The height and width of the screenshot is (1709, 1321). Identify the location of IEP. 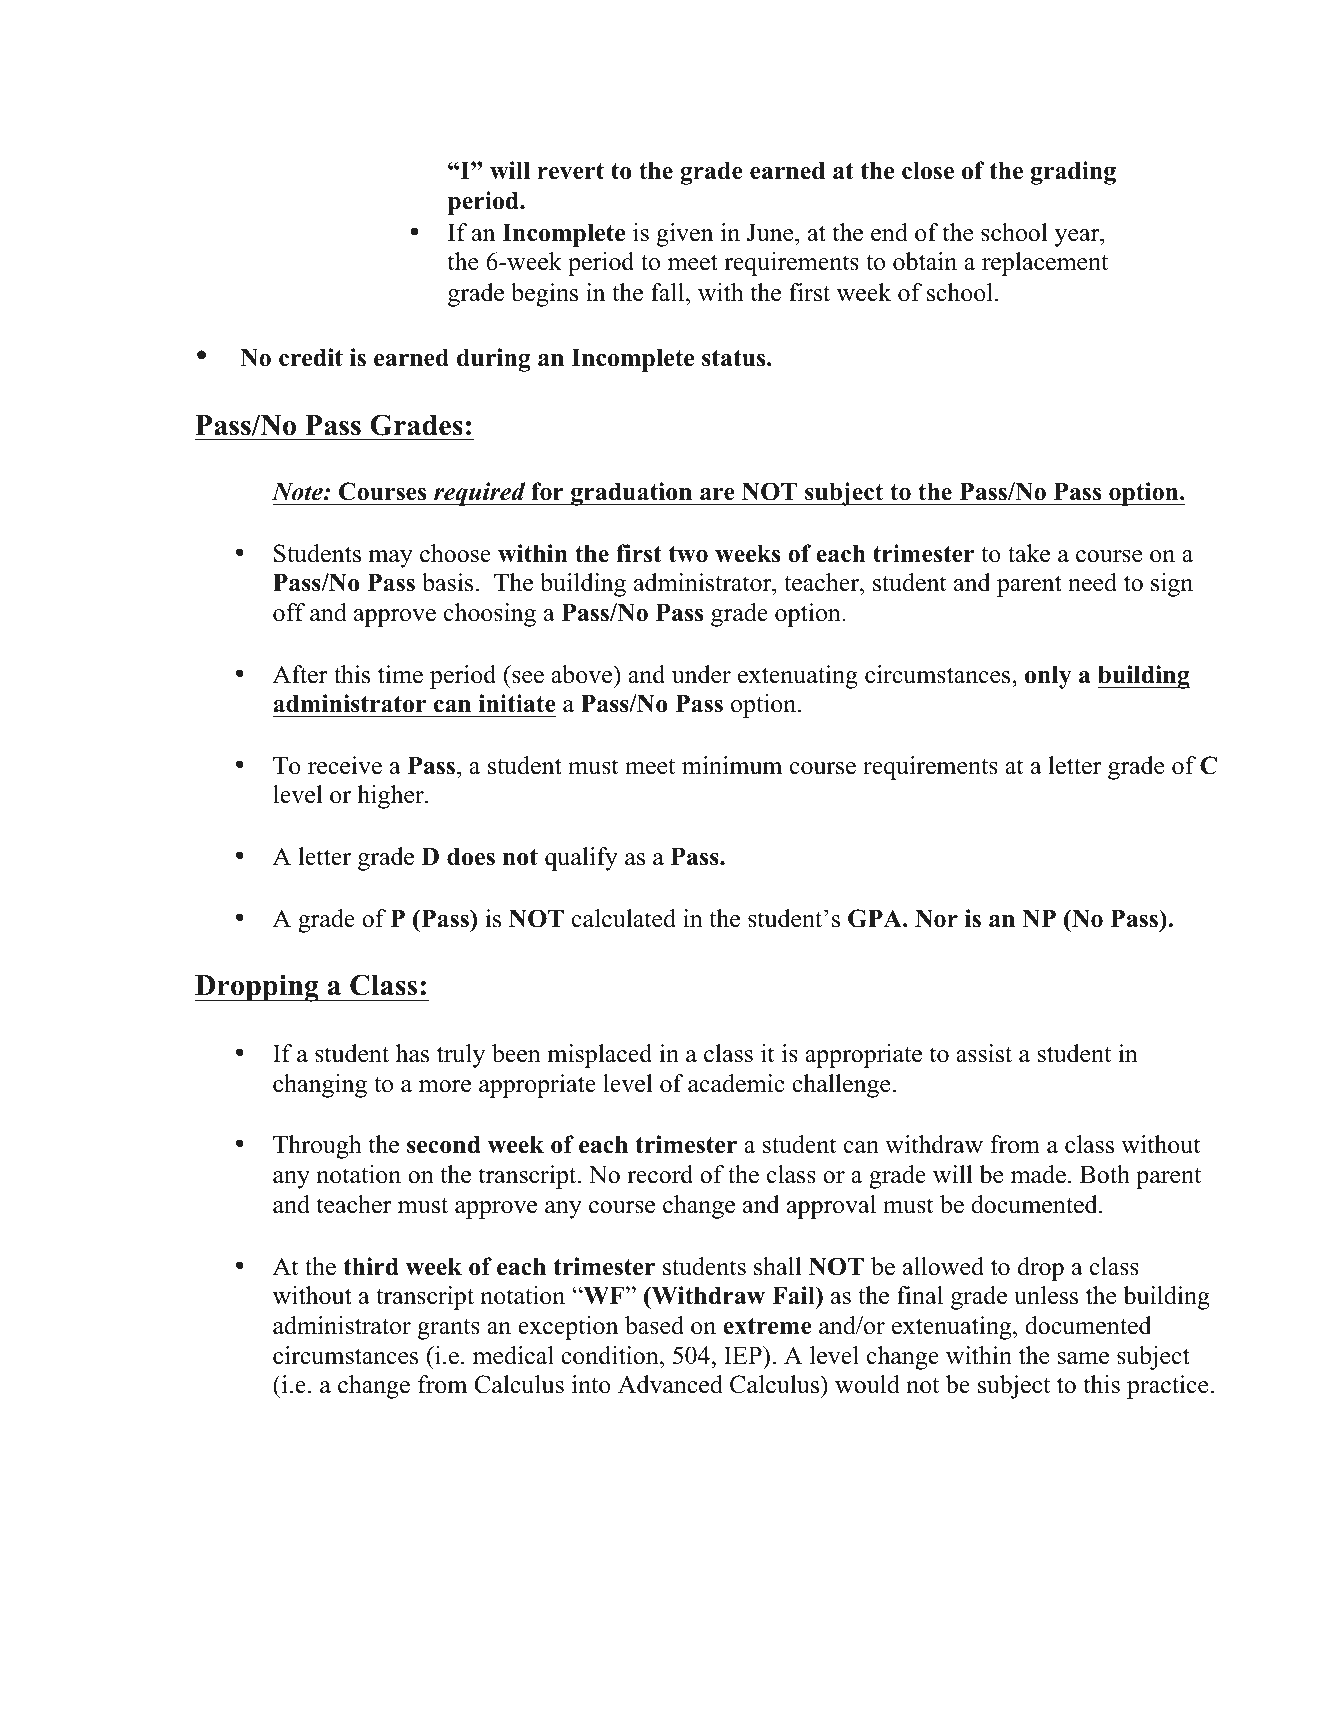
(744, 1355).
